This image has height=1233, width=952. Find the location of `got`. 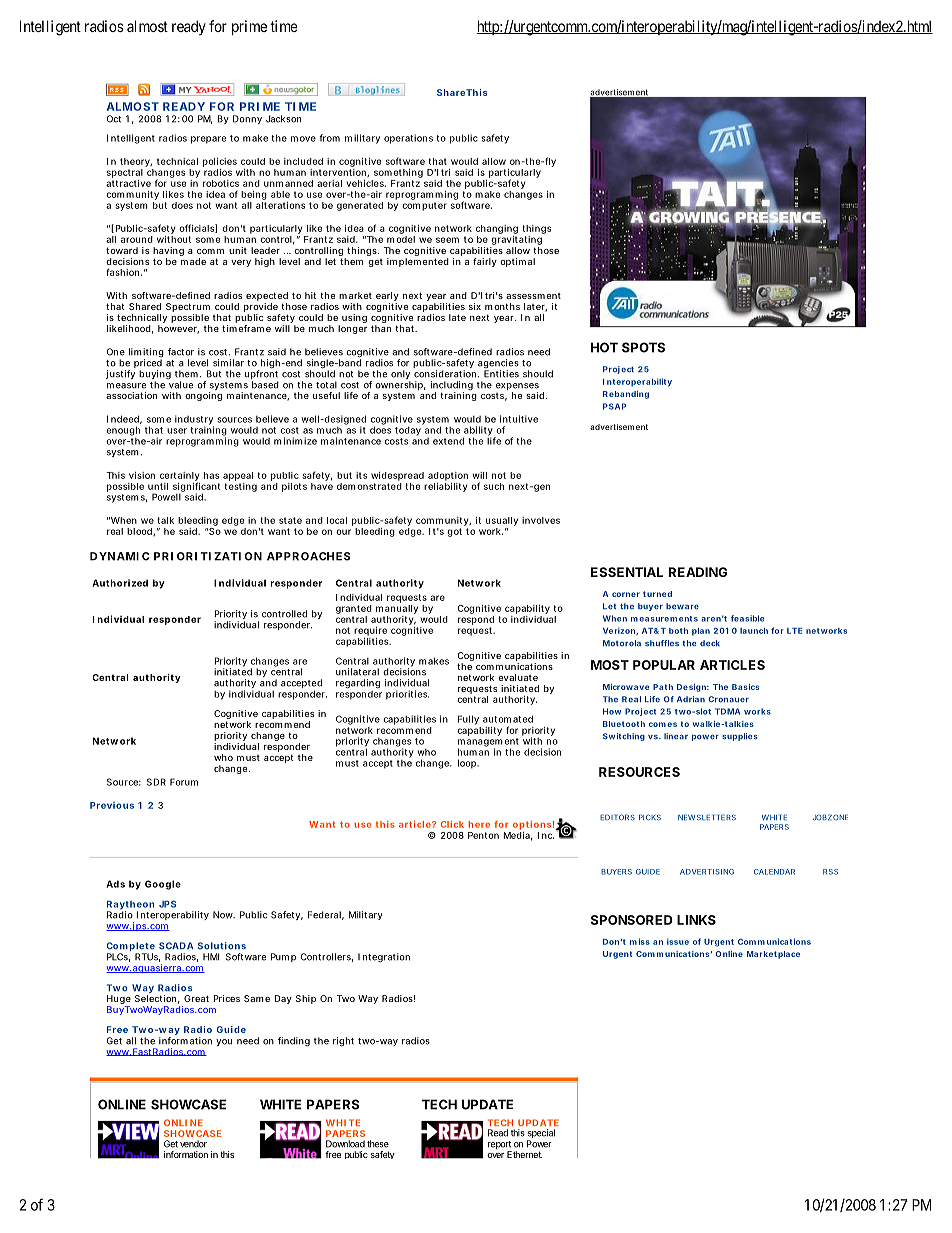

got is located at coordinates (454, 532).
